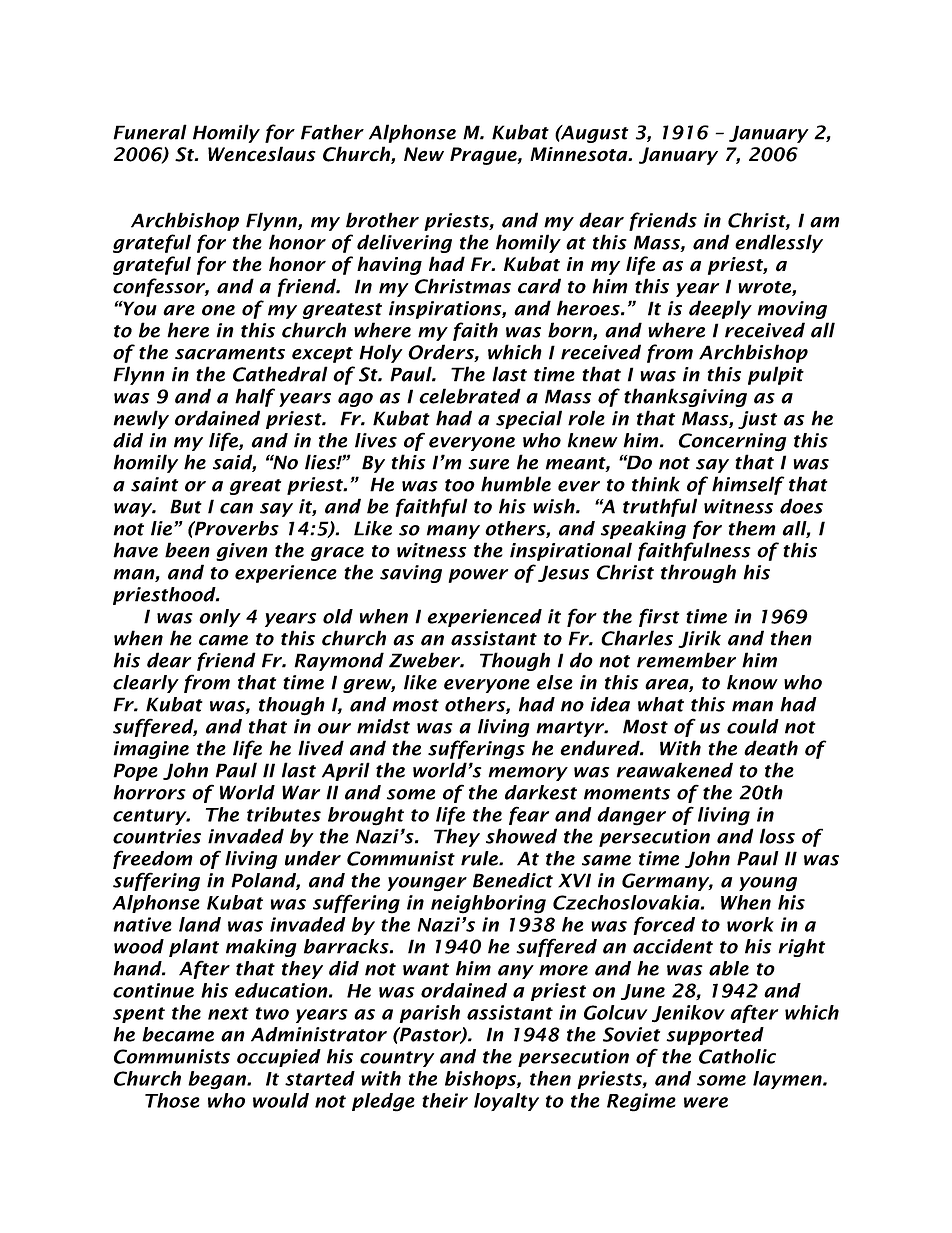 The image size is (952, 1233). I want to click on endlessly, so click(779, 243).
